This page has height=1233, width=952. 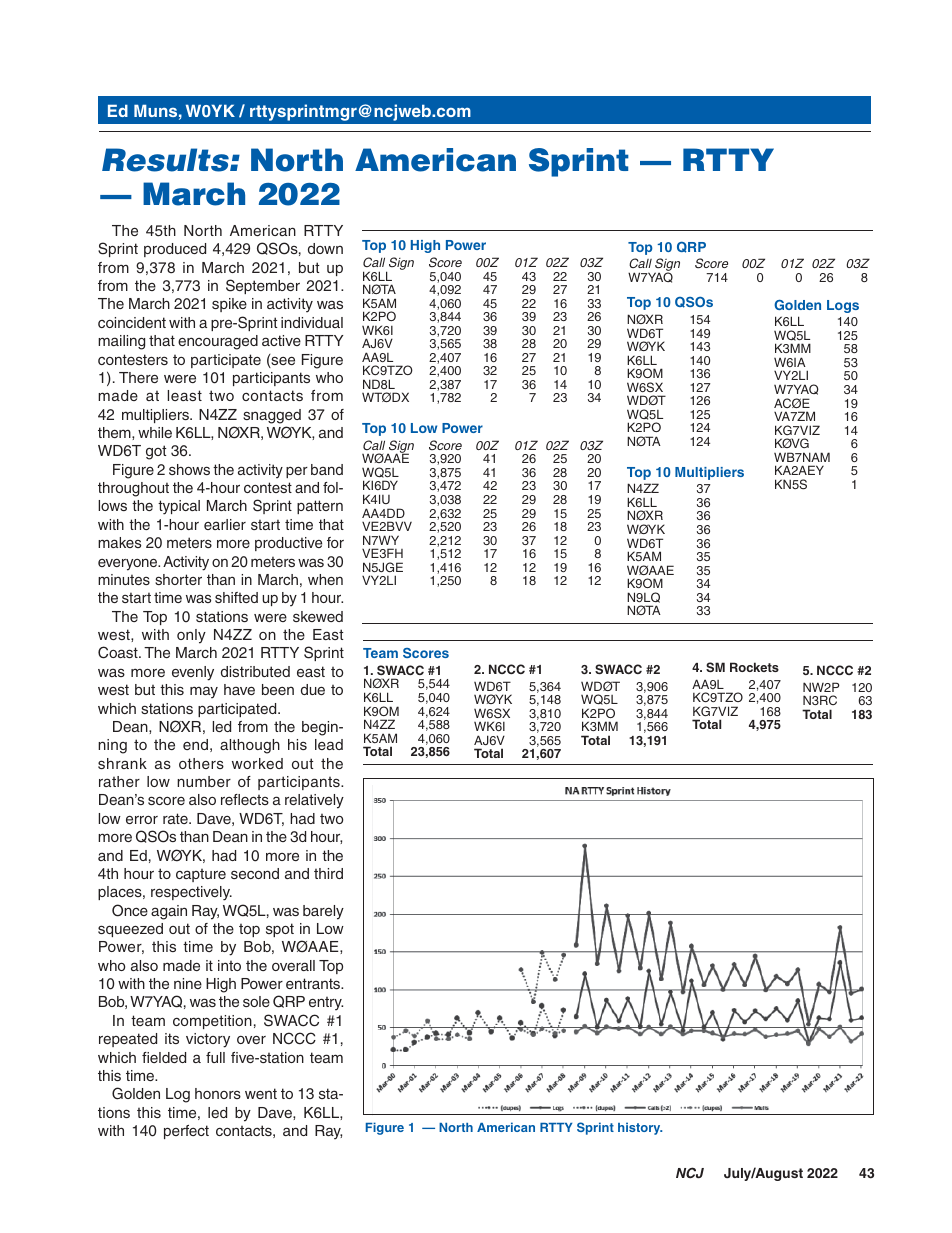 I want to click on earlier, so click(x=225, y=524).
